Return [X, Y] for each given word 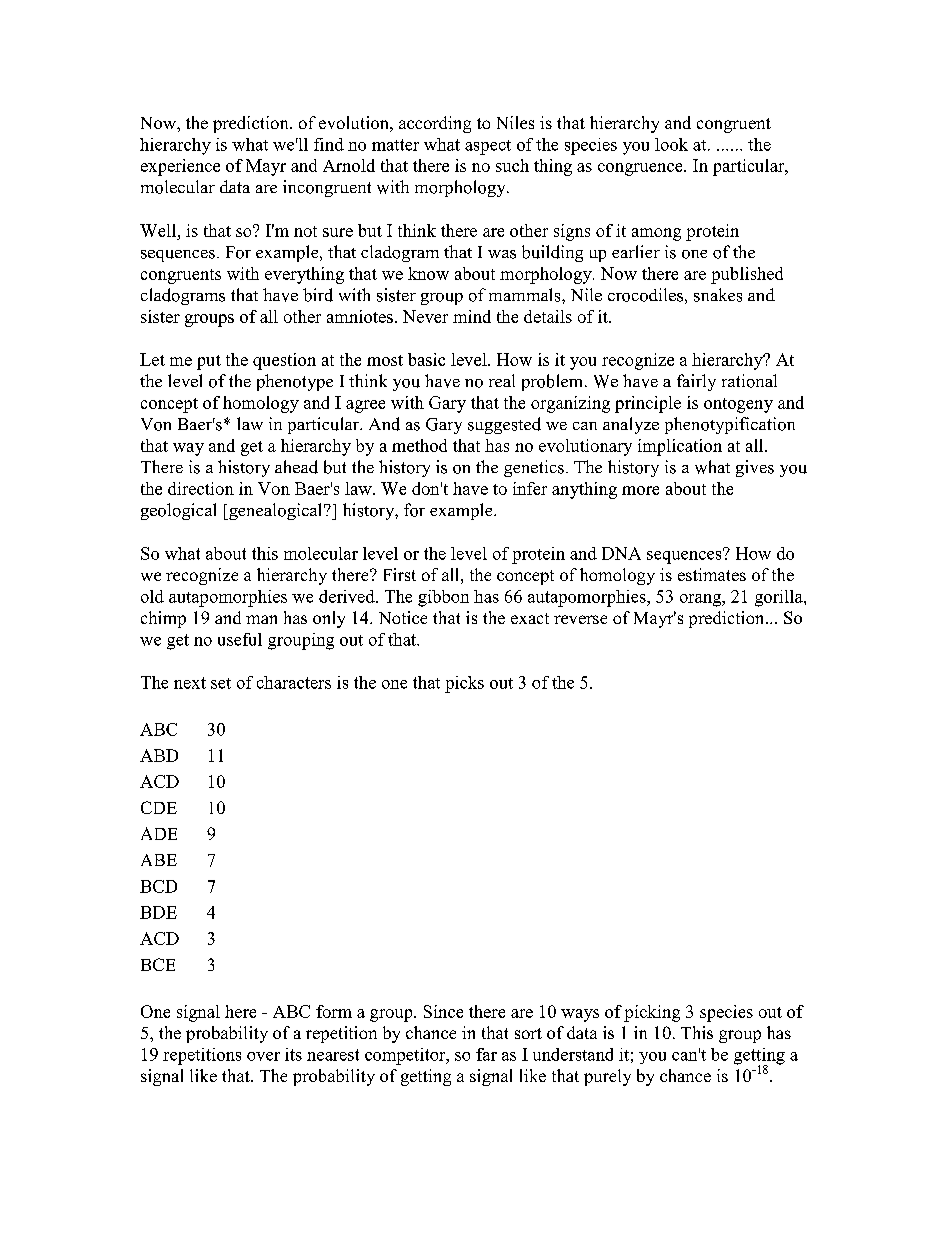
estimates [712, 574]
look [671, 144]
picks [464, 684]
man [261, 619]
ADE [159, 833]
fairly [696, 382]
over [263, 1056]
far [486, 1054]
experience [180, 167]
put [209, 362]
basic [426, 359]
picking [652, 1013]
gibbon [443, 598]
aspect [488, 147]
